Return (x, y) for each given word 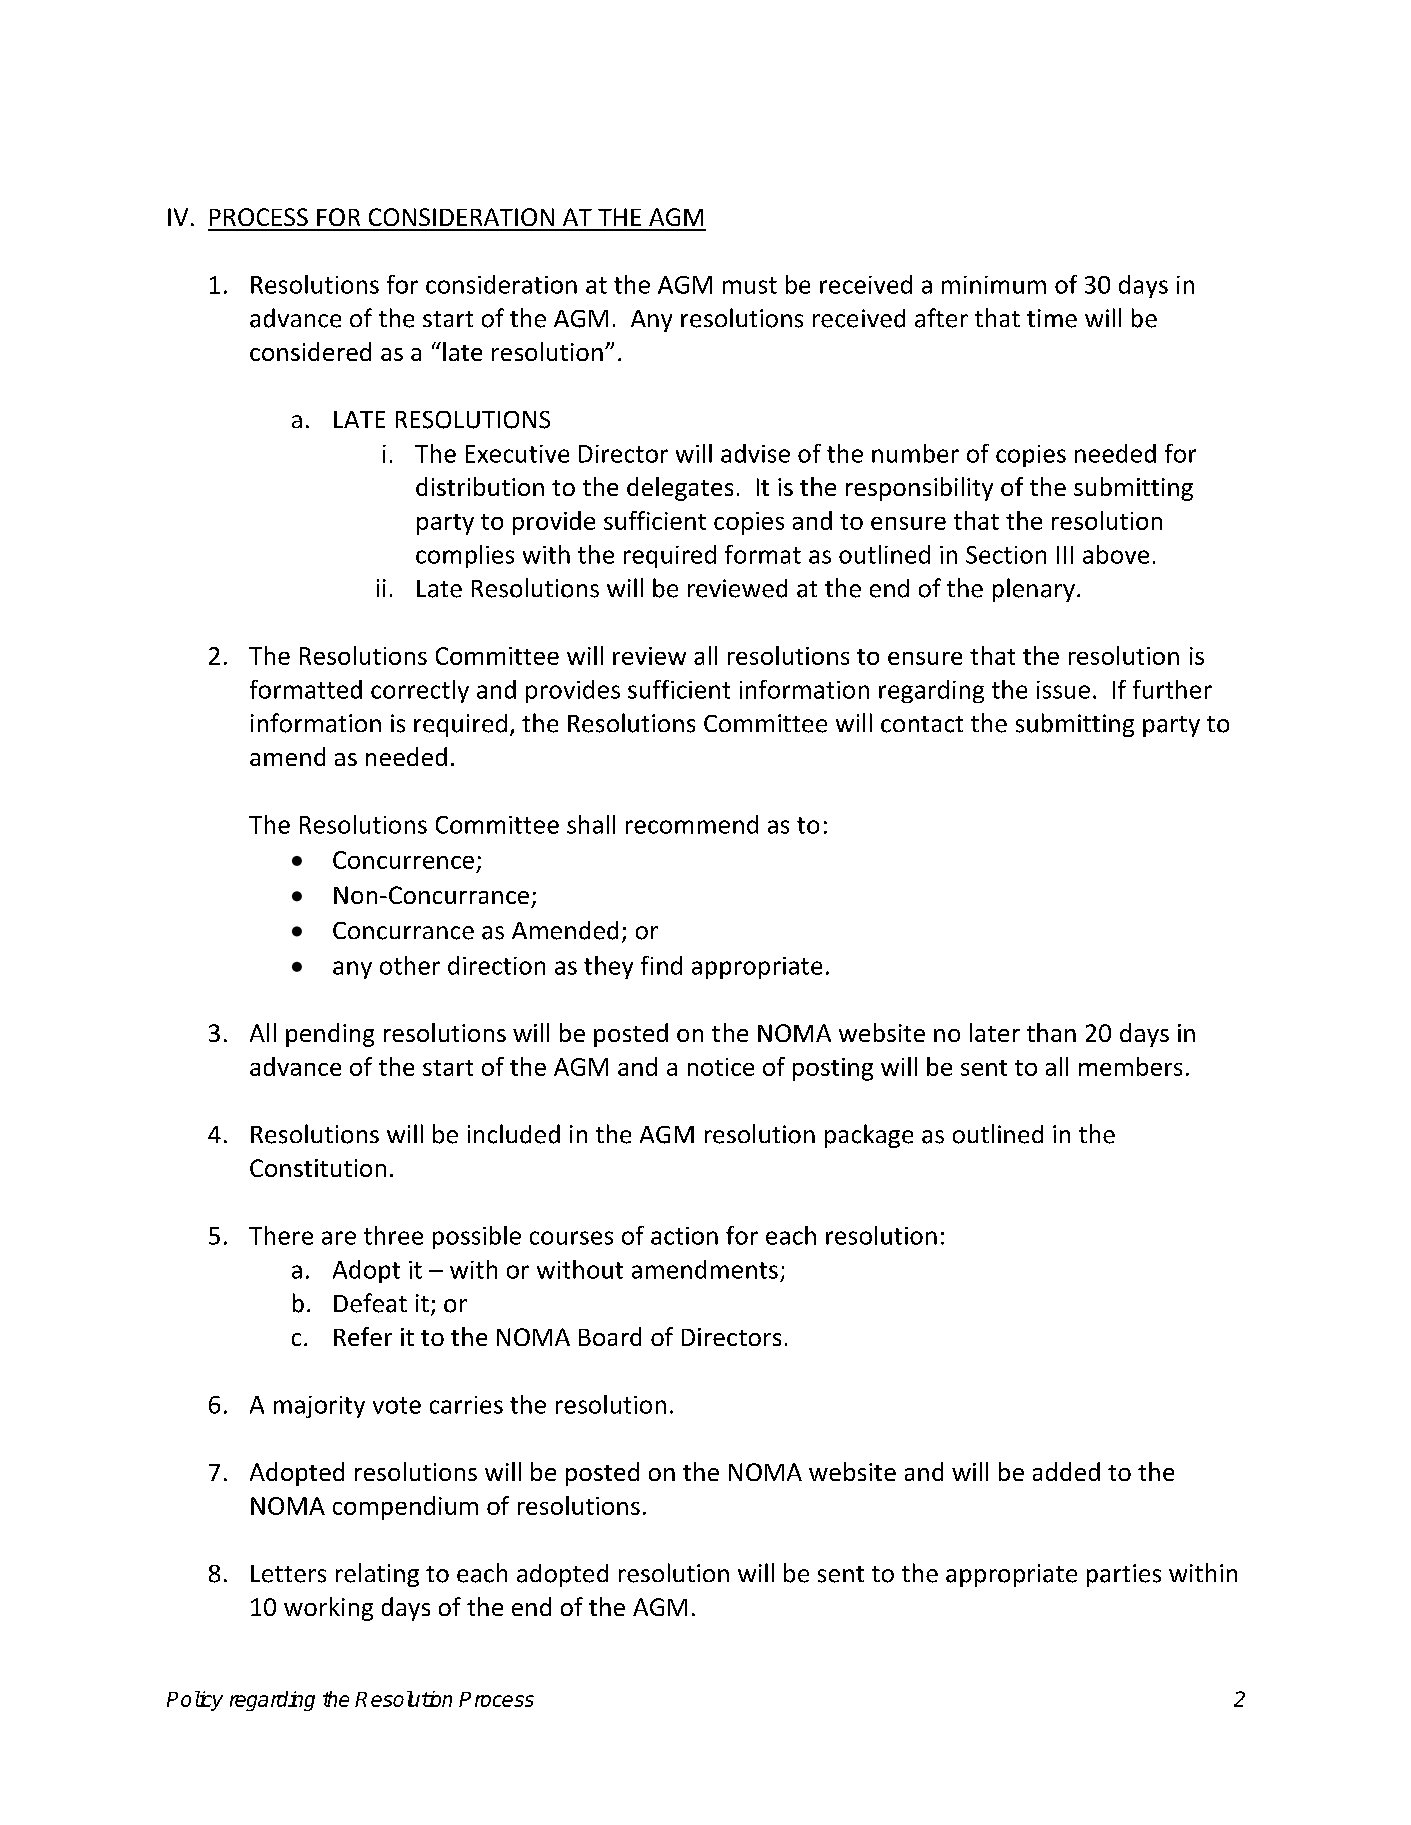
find (661, 965)
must (750, 285)
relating (377, 1575)
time (1052, 318)
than (1051, 1032)
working (328, 1609)
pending (330, 1035)
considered (310, 351)
